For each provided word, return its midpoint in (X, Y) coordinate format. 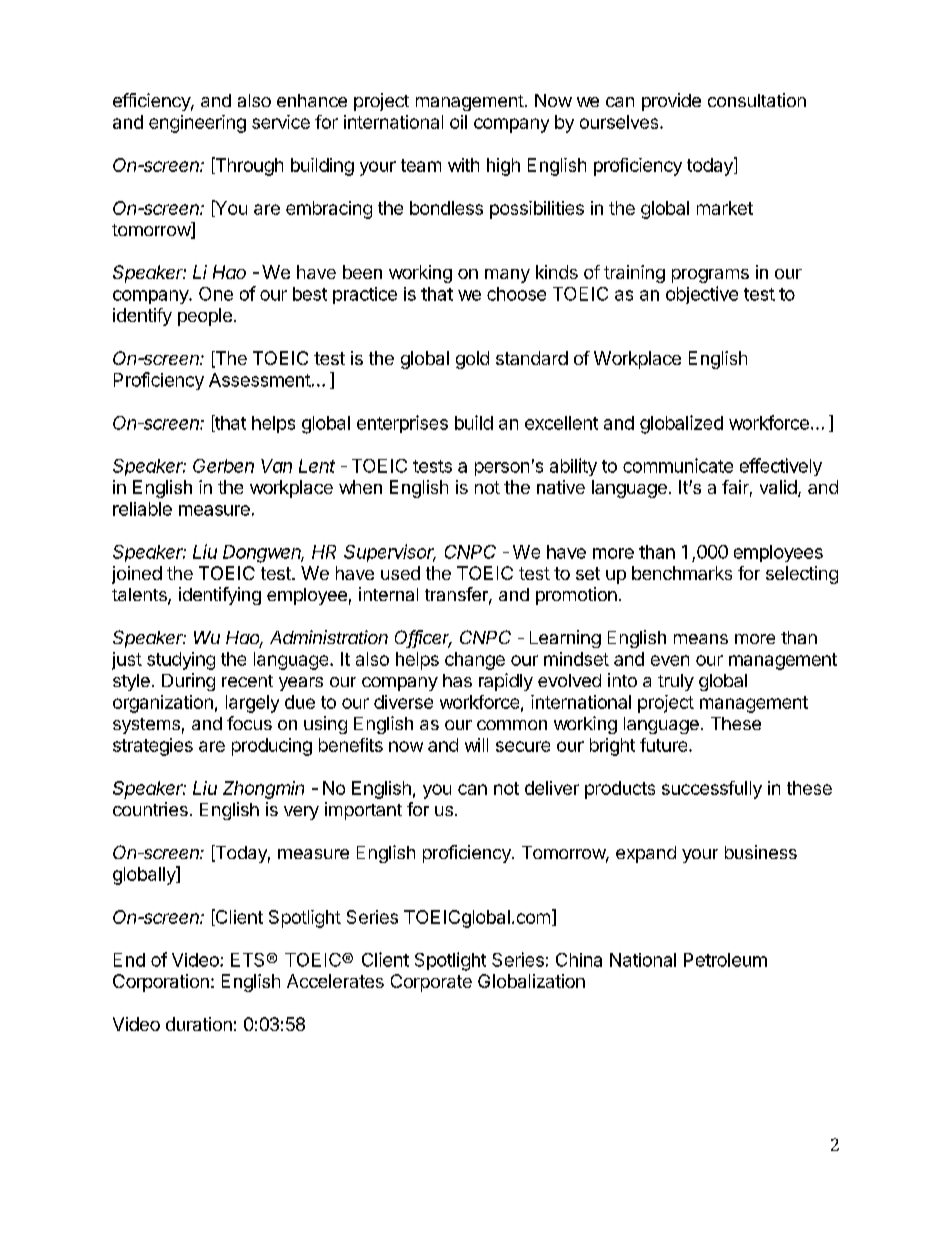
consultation (757, 100)
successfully (712, 790)
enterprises (402, 424)
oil (458, 122)
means (701, 639)
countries (150, 809)
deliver (552, 788)
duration (199, 1024)
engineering (197, 124)
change (475, 661)
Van (276, 466)
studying (181, 661)
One (216, 294)
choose (516, 294)
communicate (678, 465)
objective (702, 295)
